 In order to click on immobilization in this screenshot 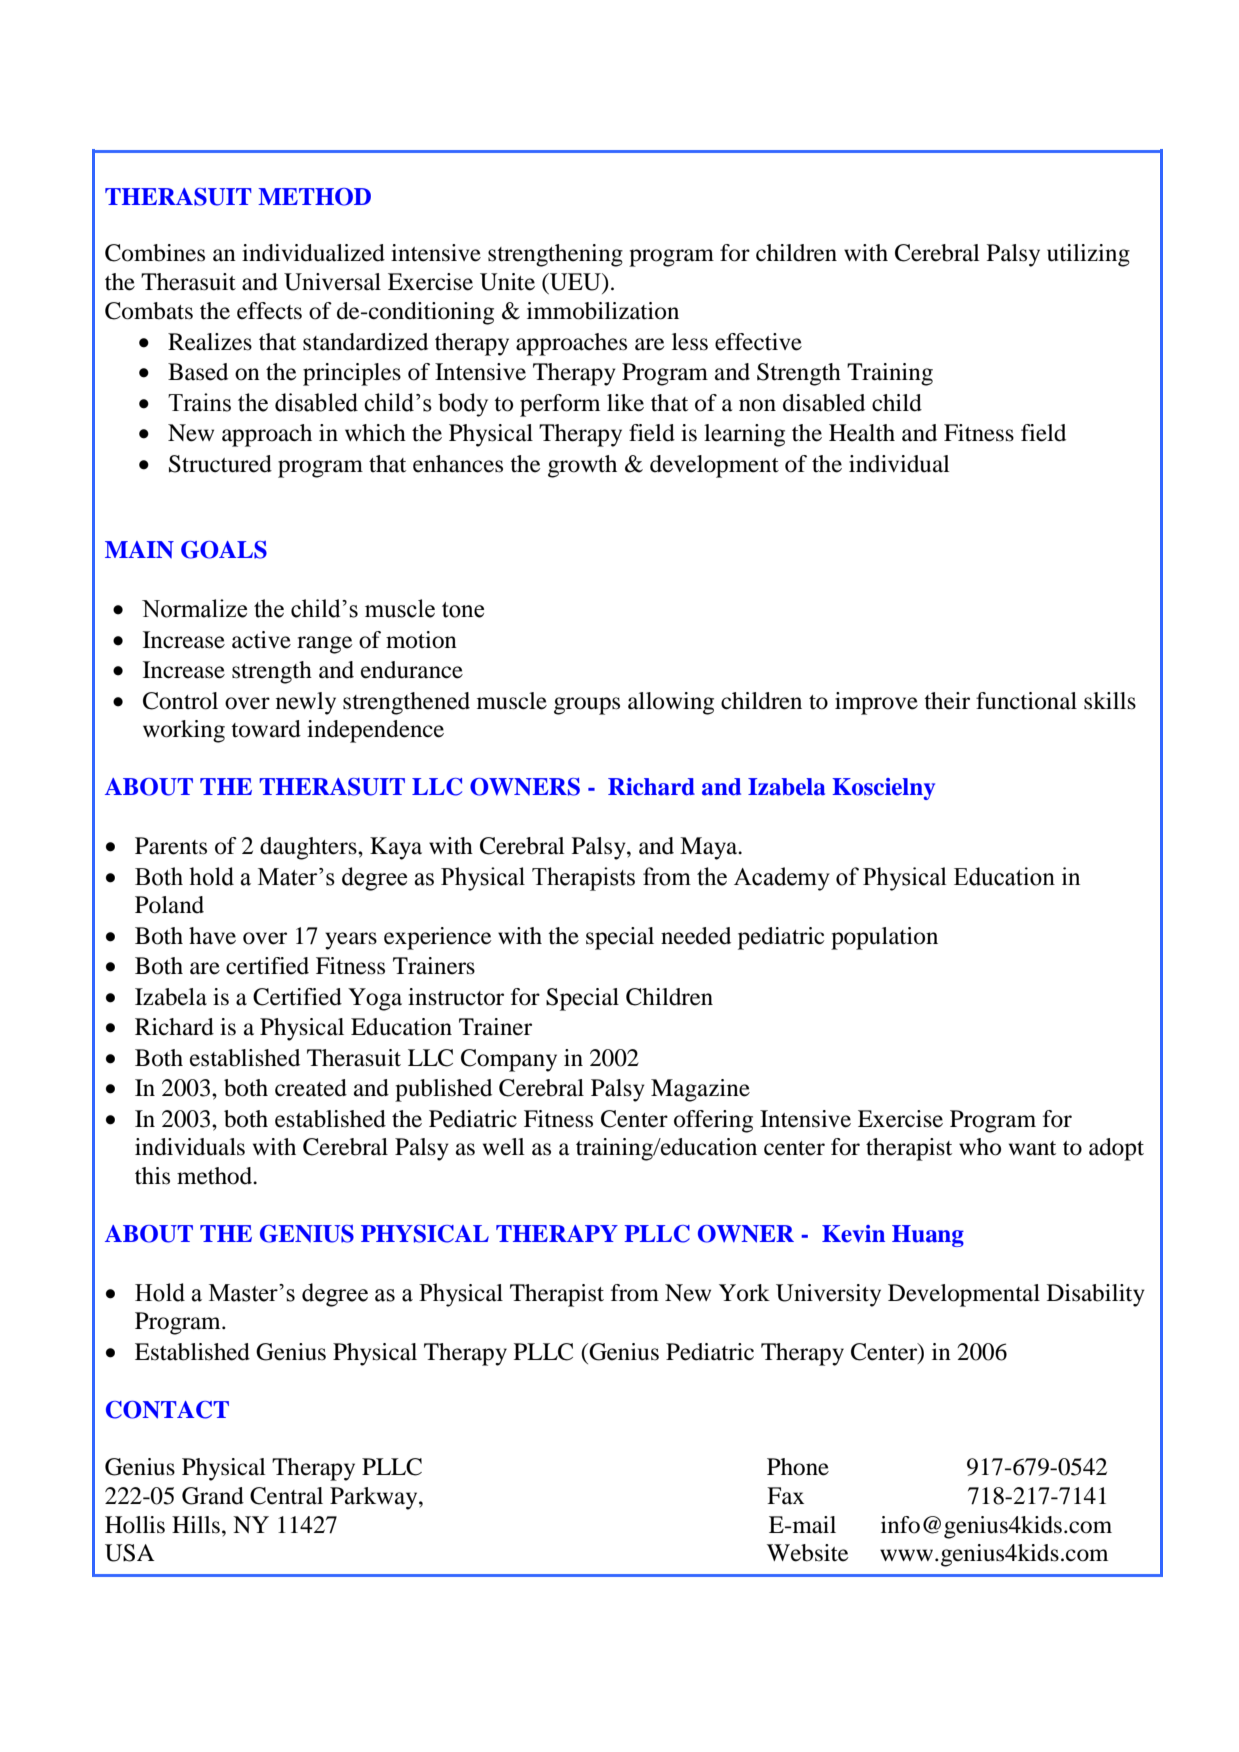, I will do `click(603, 311)`.
